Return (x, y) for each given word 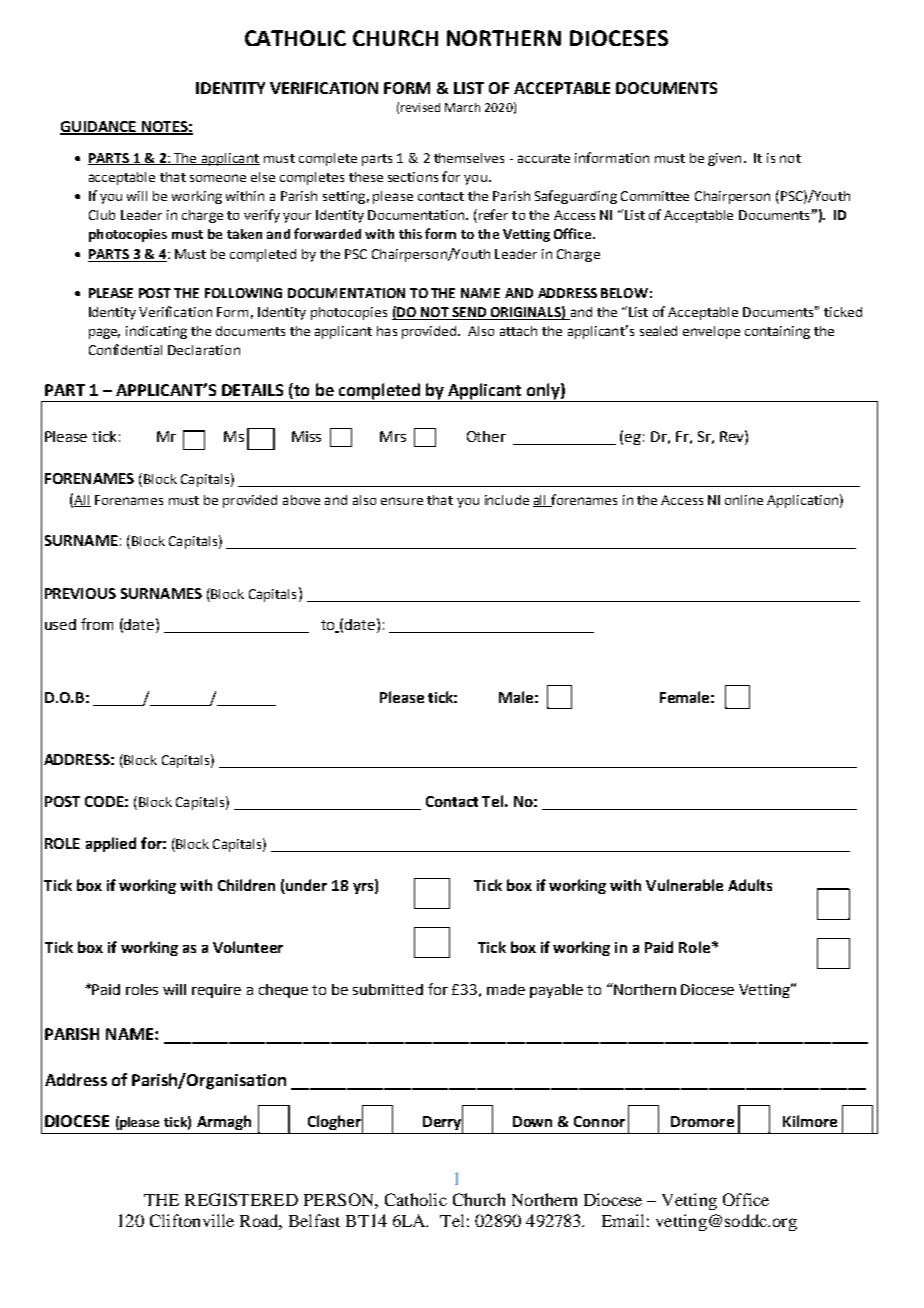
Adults (750, 885)
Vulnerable (684, 885)
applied (111, 844)
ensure (402, 501)
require (216, 991)
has (387, 331)
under (306, 885)
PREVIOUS (80, 593)
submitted (388, 989)
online (744, 500)
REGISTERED (241, 1199)
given (724, 159)
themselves (469, 158)
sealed (658, 331)
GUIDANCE (99, 128)
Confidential (125, 349)
